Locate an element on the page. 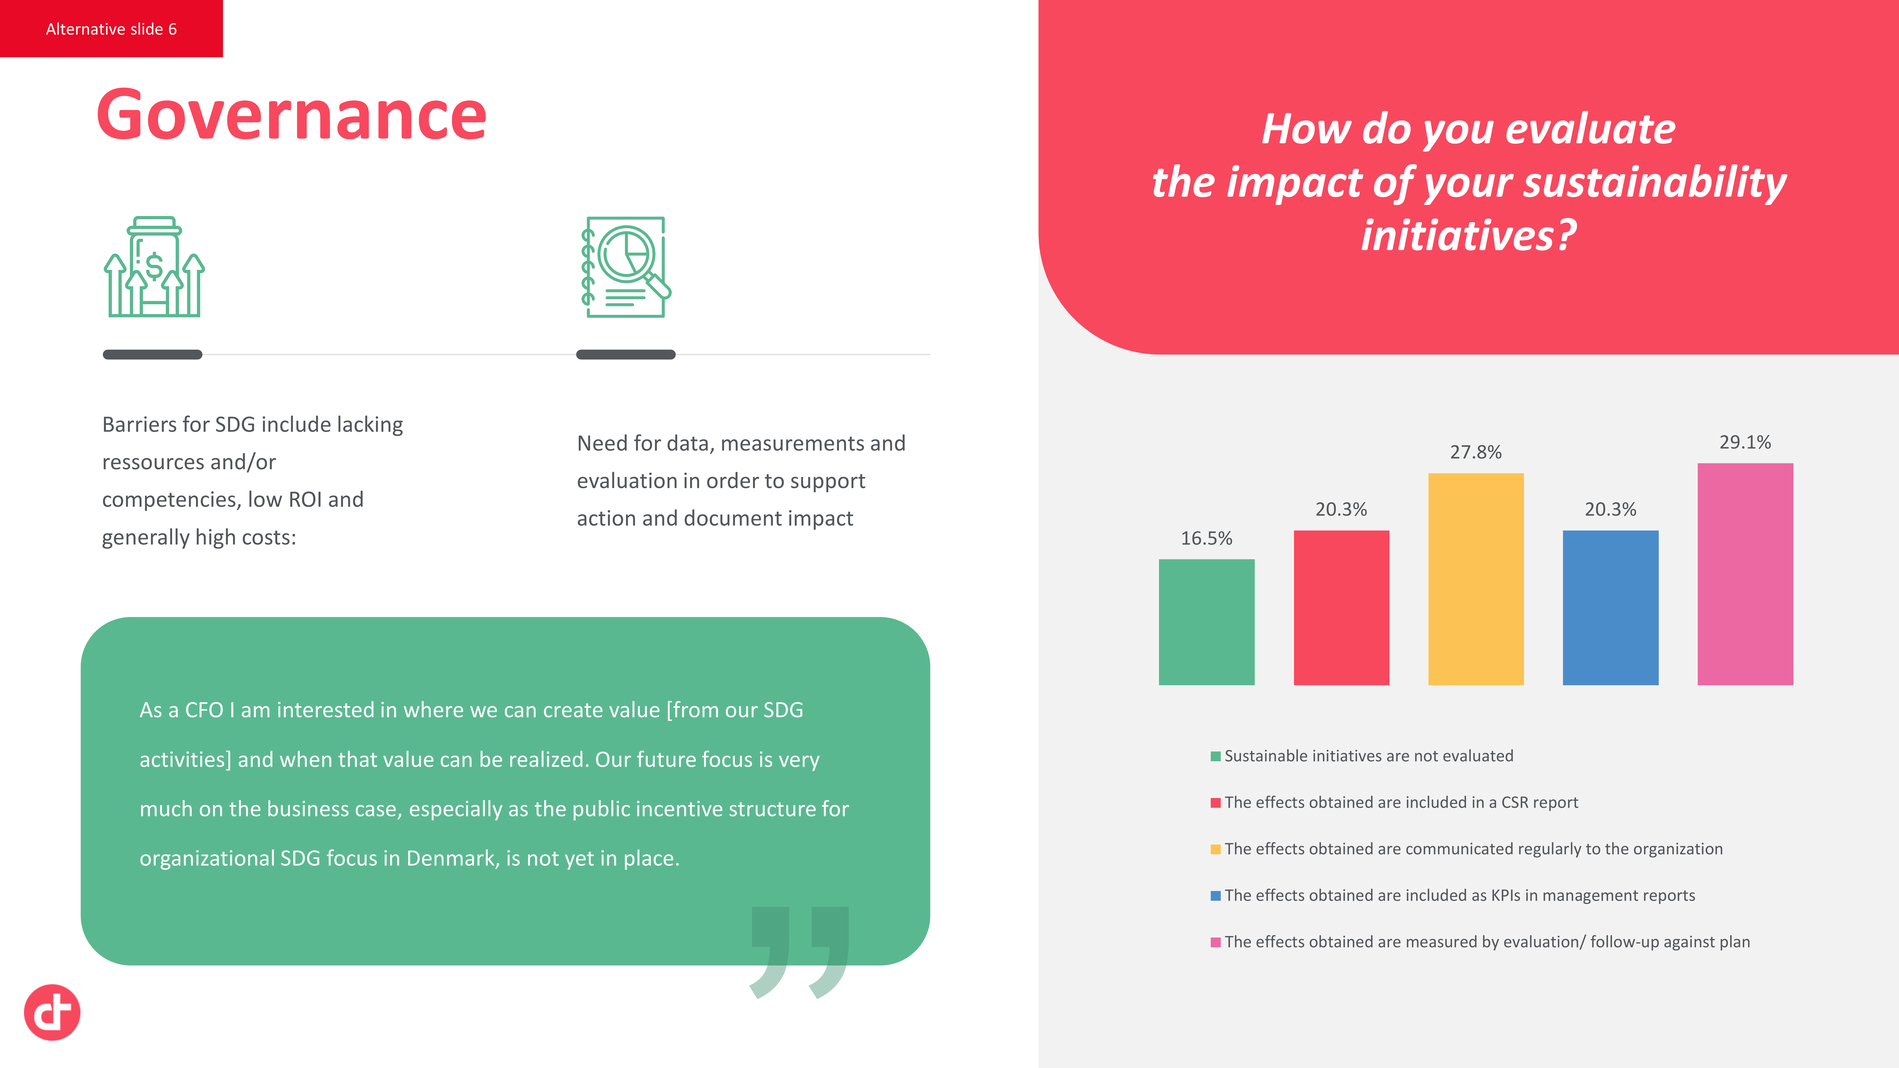 This document has width=1899, height=1068. document is located at coordinates (733, 517).
